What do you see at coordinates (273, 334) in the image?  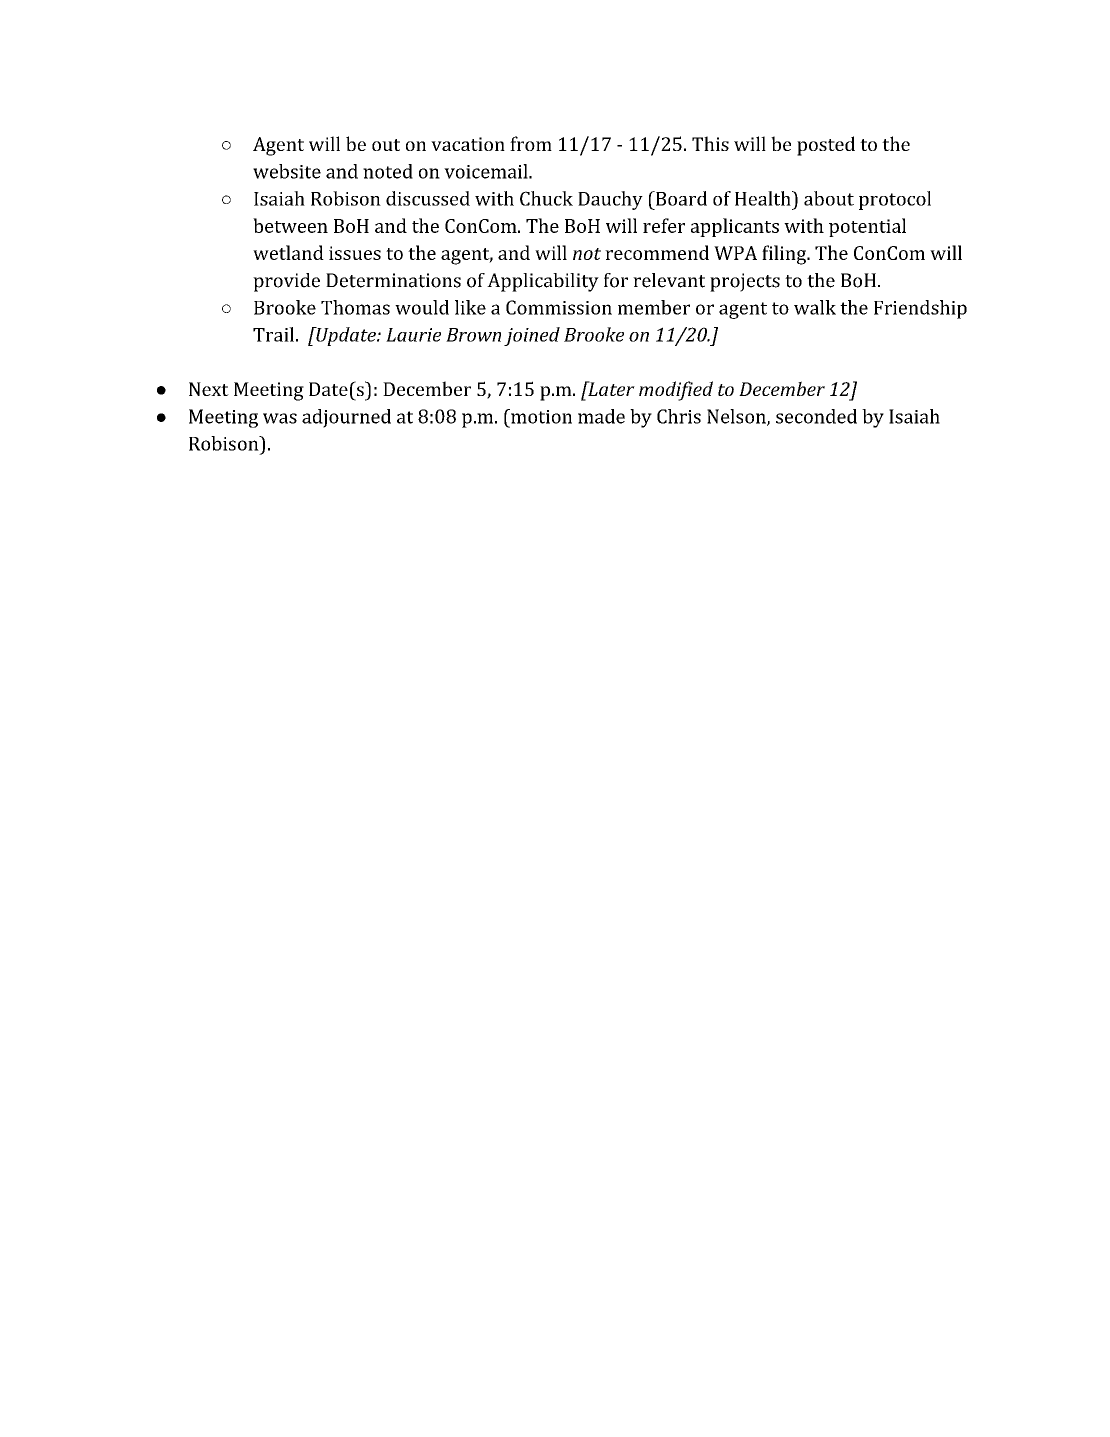 I see `Trail` at bounding box center [273, 334].
